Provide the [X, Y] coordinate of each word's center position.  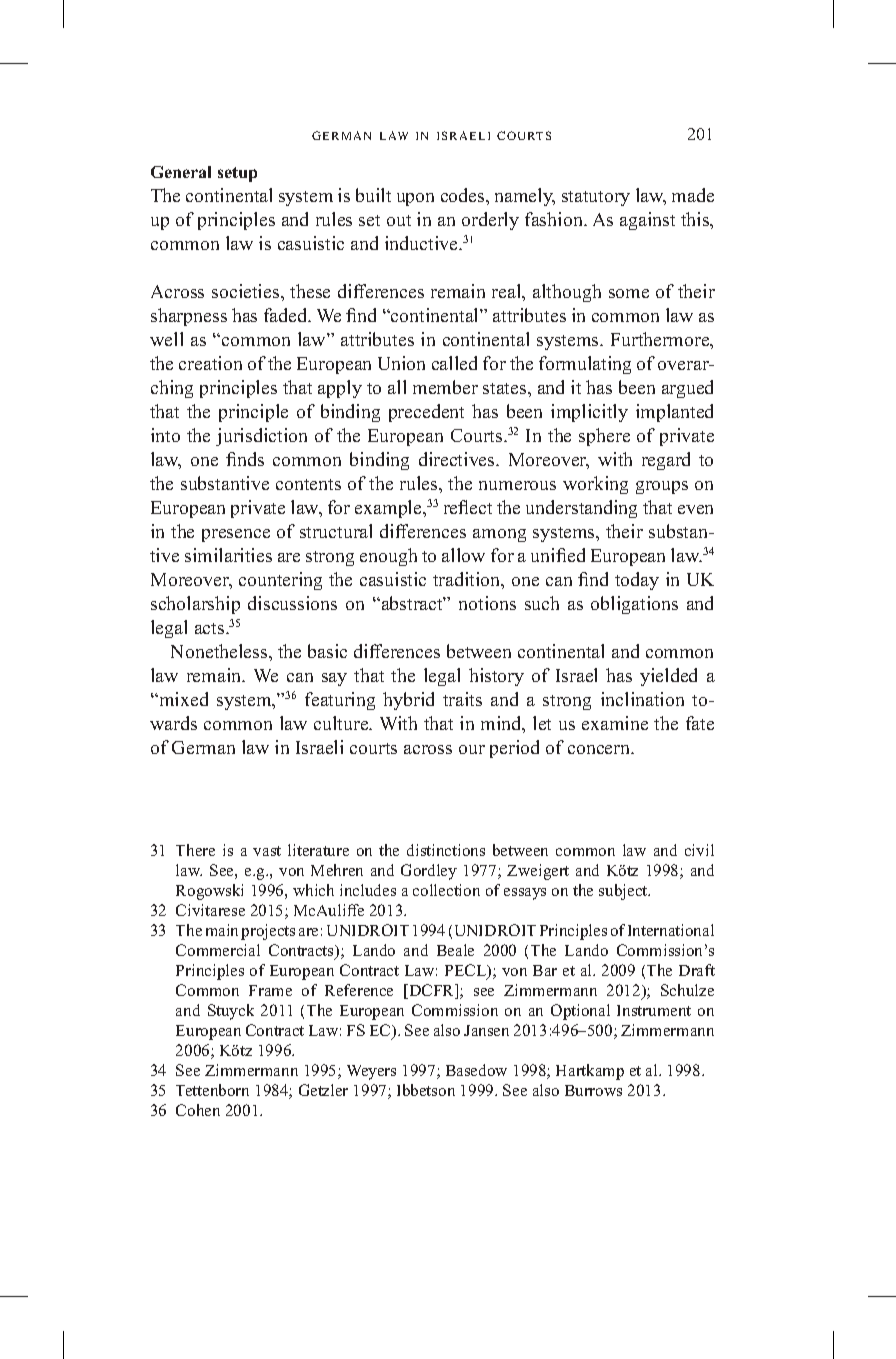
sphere [604, 437]
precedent [426, 413]
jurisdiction [261, 437]
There [195, 850]
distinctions [446, 850]
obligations [634, 605]
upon [415, 199]
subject [624, 892]
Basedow [476, 1070]
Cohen [198, 1110]
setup [237, 174]
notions [487, 603]
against [647, 221]
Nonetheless [220, 651]
